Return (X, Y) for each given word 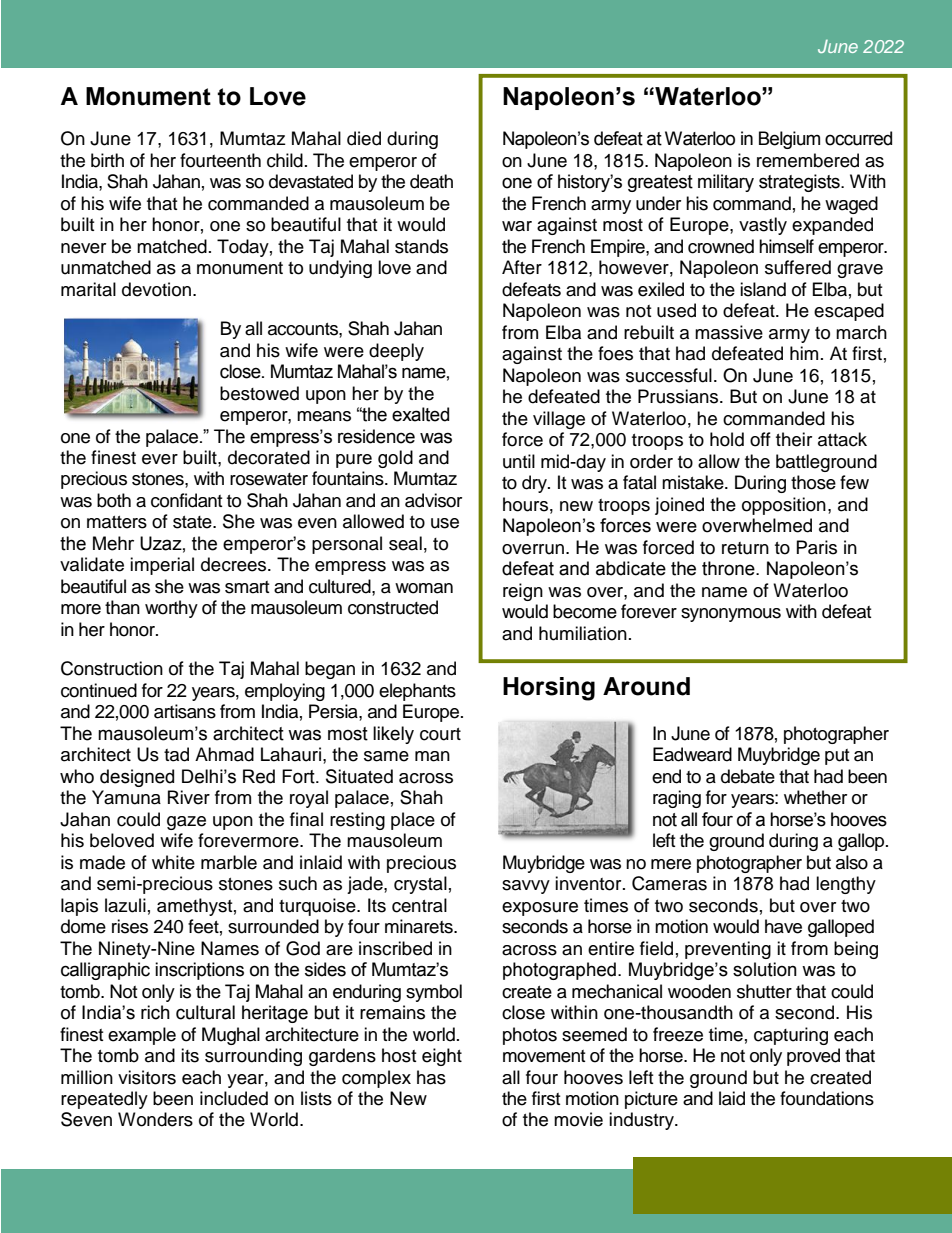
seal (405, 543)
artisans (185, 711)
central (419, 905)
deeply (396, 352)
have (783, 926)
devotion (158, 289)
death (431, 181)
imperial (162, 566)
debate (748, 776)
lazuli (125, 905)
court (440, 734)
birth (107, 160)
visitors (147, 1077)
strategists (800, 183)
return (745, 548)
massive (729, 332)
